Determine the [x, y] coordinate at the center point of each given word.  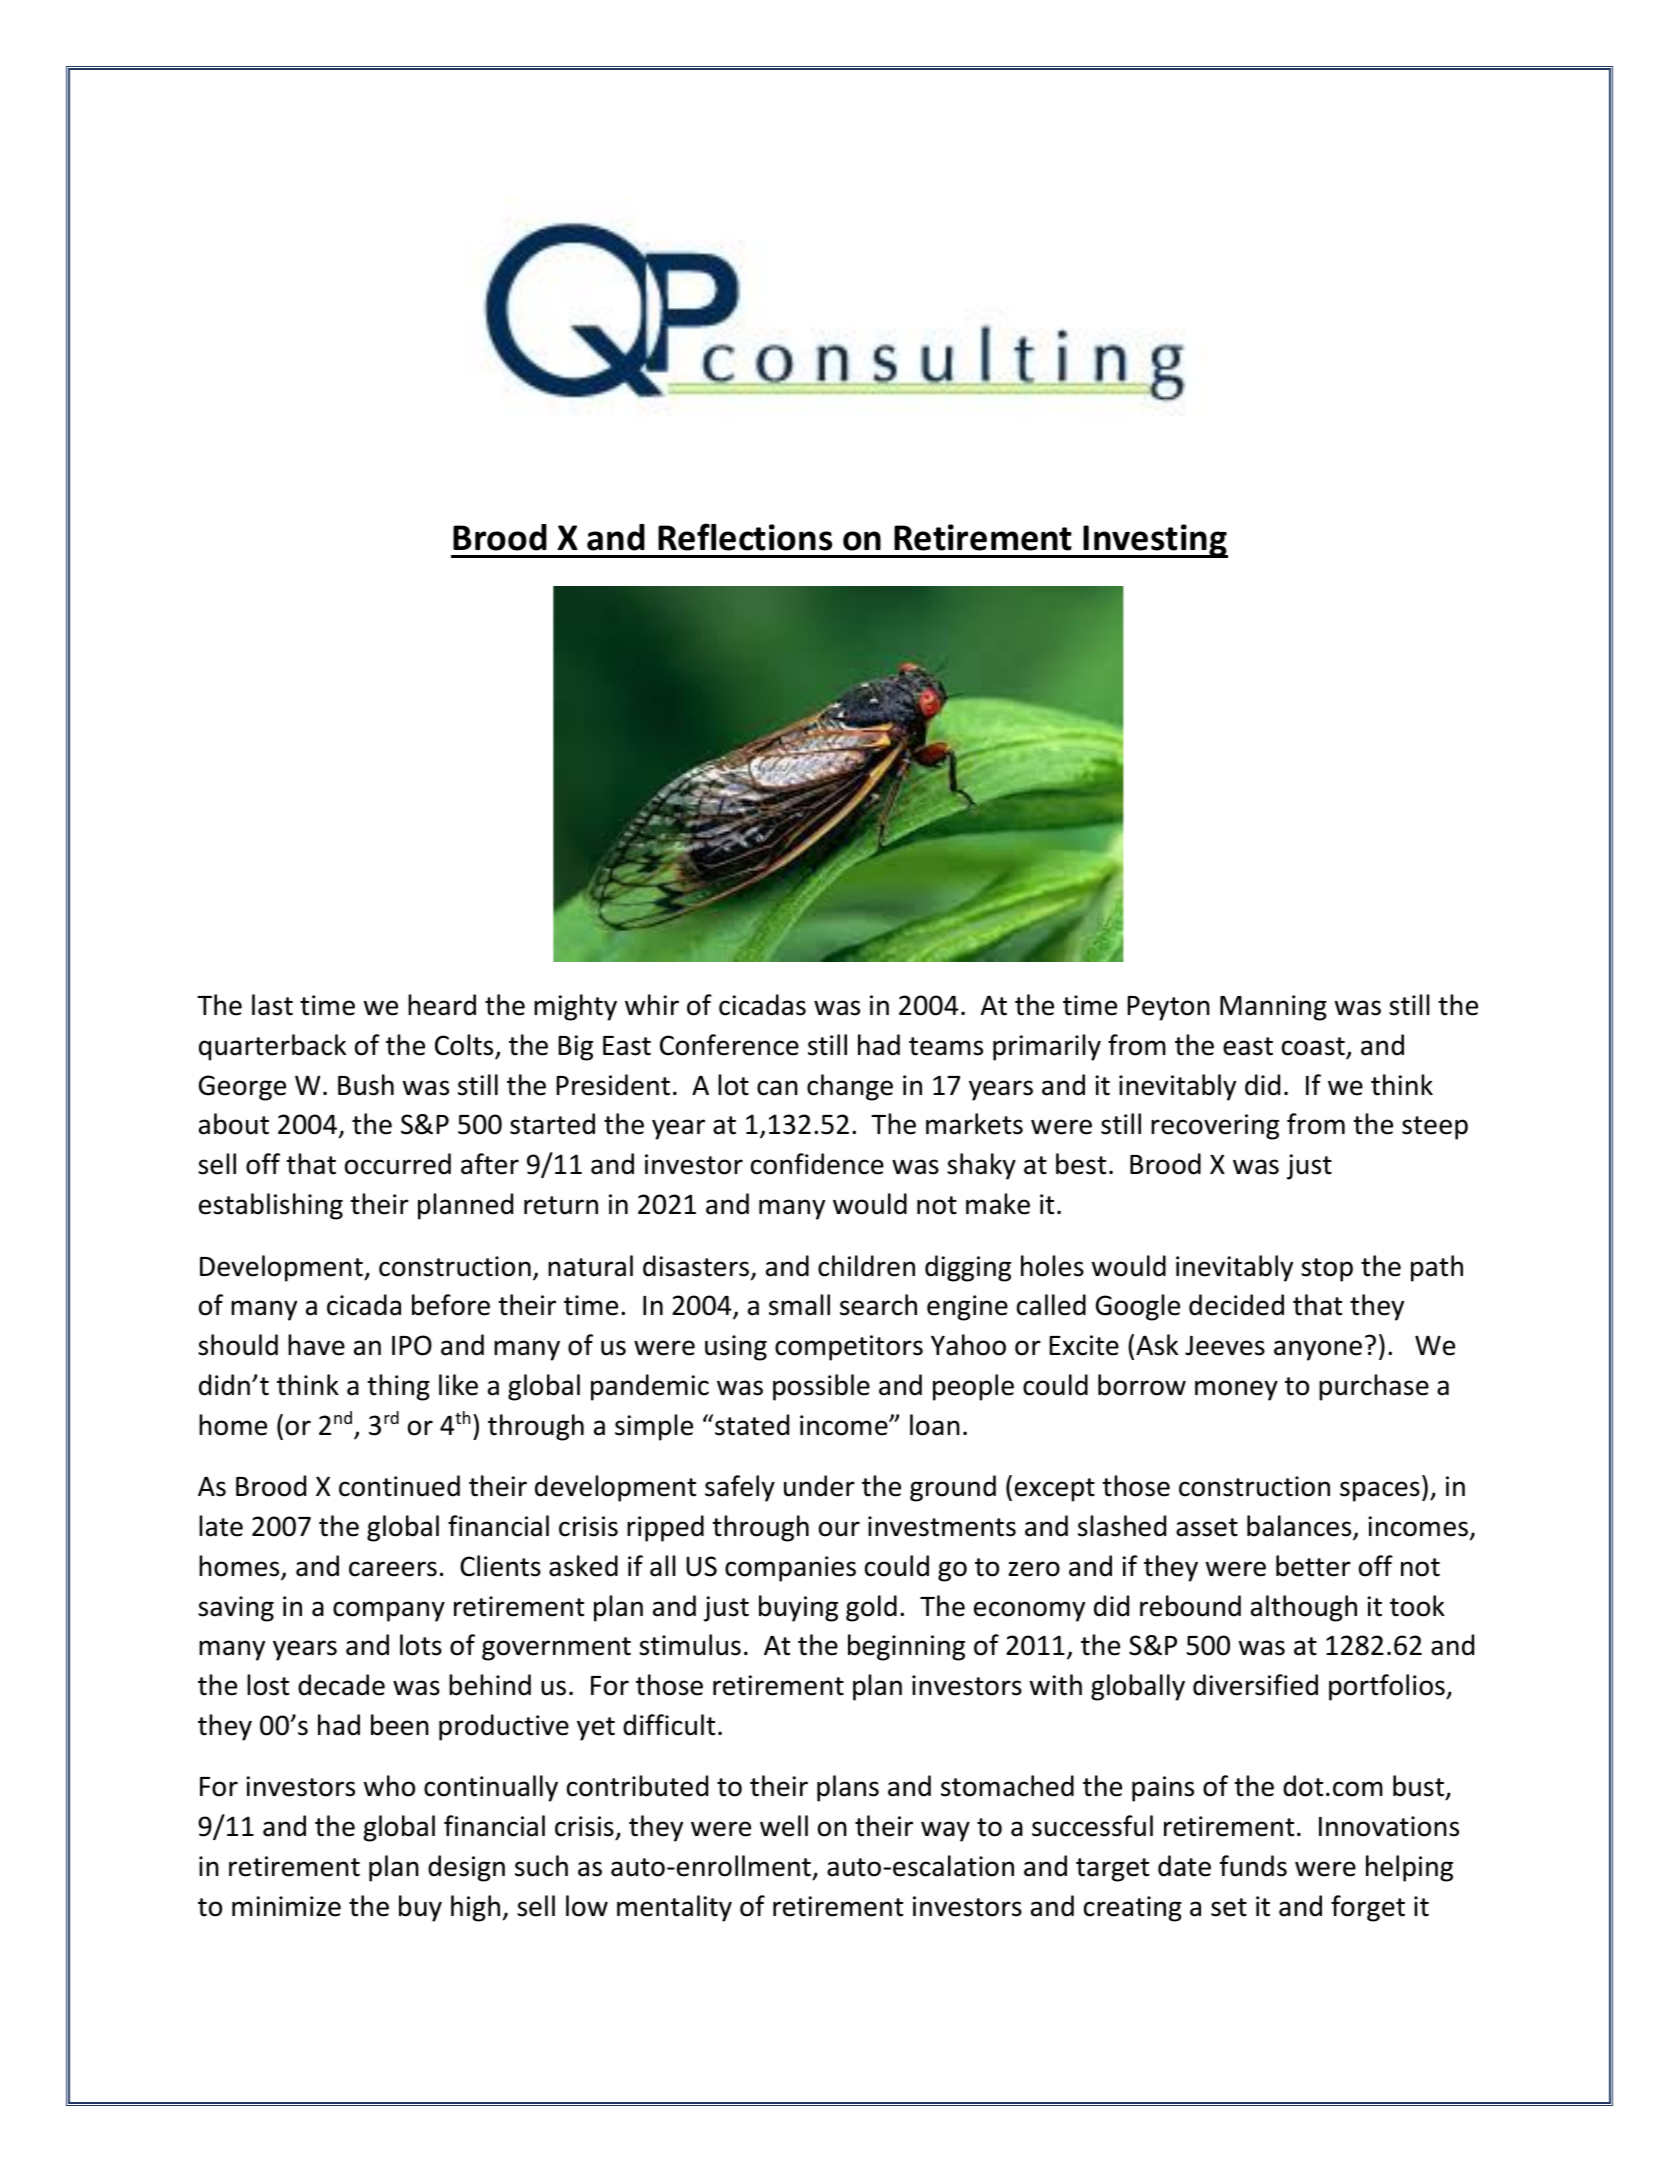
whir [652, 1004]
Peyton [1168, 1008]
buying [798, 1608]
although [1304, 1608]
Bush [366, 1085]
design [466, 1868]
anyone [1318, 1350]
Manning [1273, 1008]
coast [1313, 1046]
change [850, 1087]
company [389, 1611]
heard [442, 1005]
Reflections [745, 537]
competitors [849, 1348]
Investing [1155, 541]
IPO [412, 1345]
